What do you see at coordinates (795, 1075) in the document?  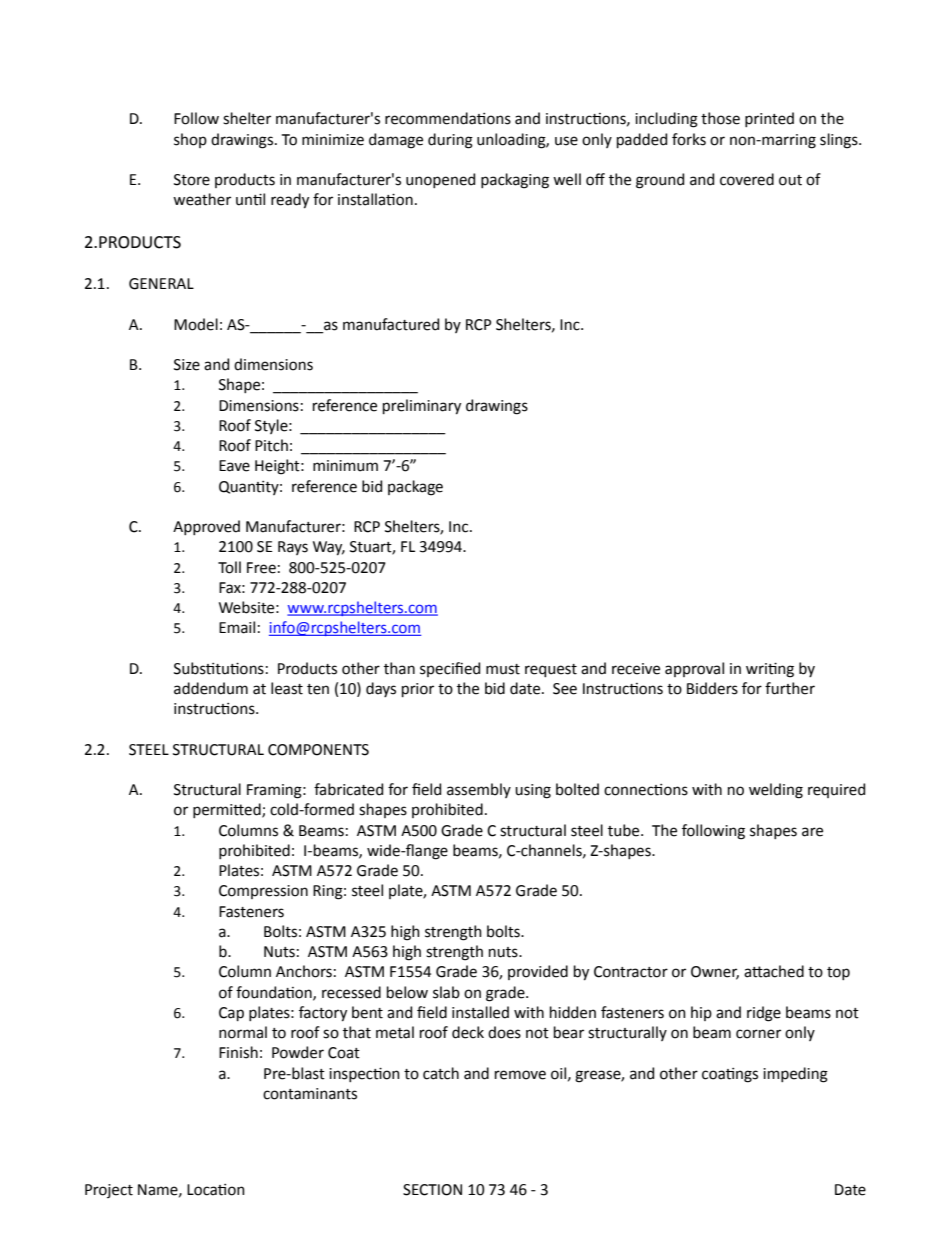 I see `impeding` at bounding box center [795, 1075].
